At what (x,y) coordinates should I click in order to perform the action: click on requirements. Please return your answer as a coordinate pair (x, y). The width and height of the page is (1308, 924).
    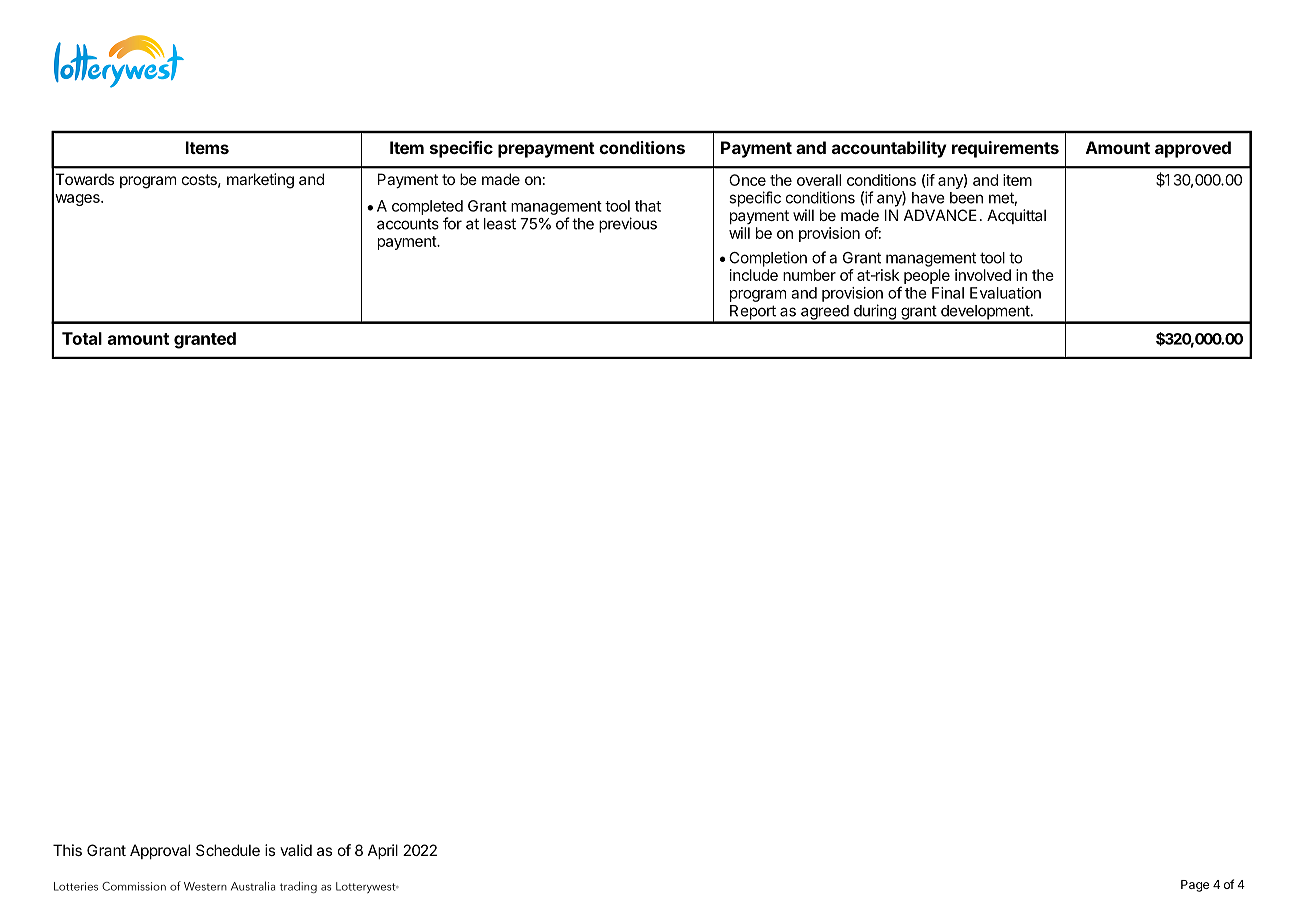
    Looking at the image, I should click on (1005, 149).
